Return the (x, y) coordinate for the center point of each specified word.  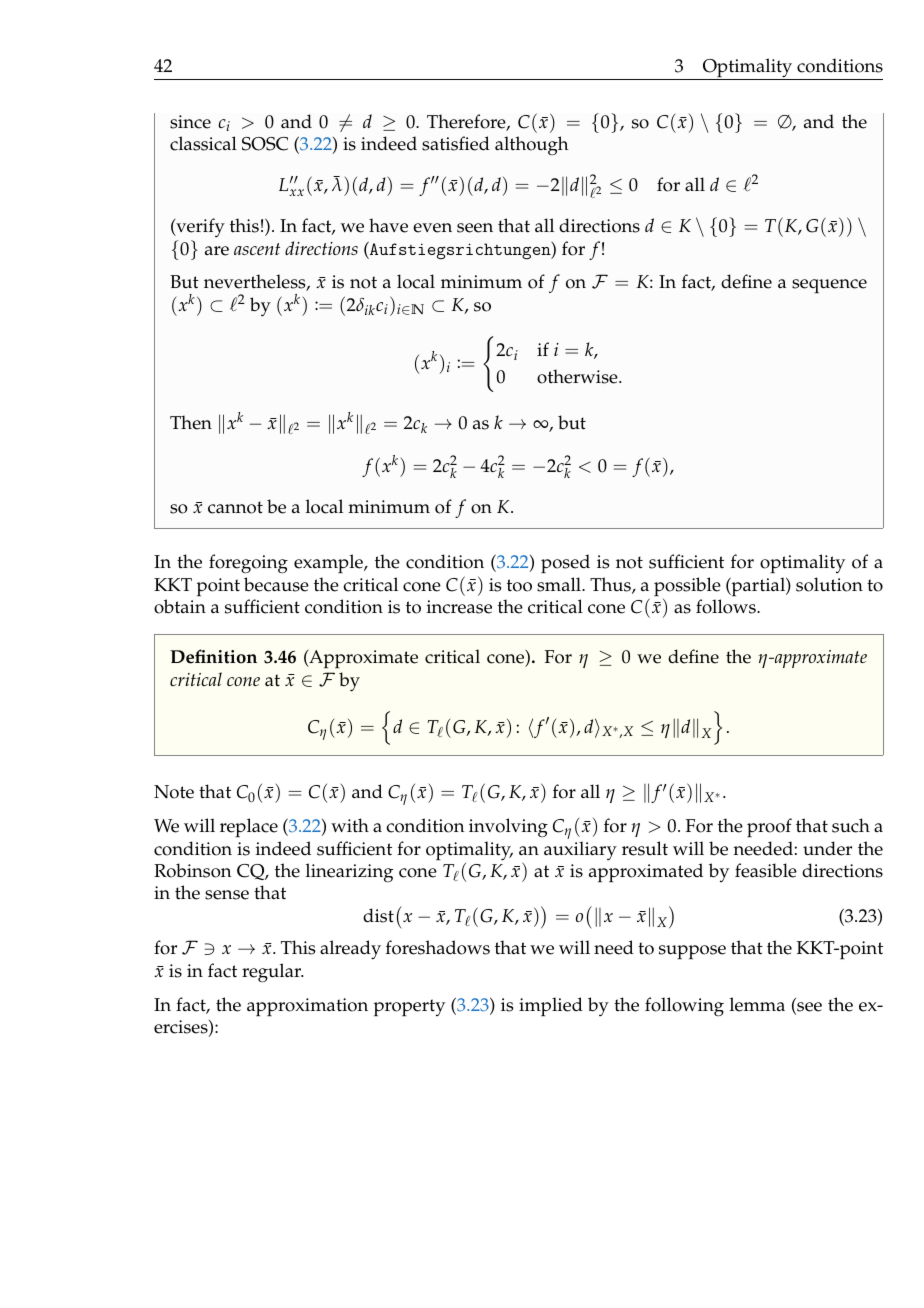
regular (272, 973)
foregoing (248, 564)
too (519, 585)
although (531, 145)
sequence (829, 286)
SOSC (265, 144)
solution (829, 584)
